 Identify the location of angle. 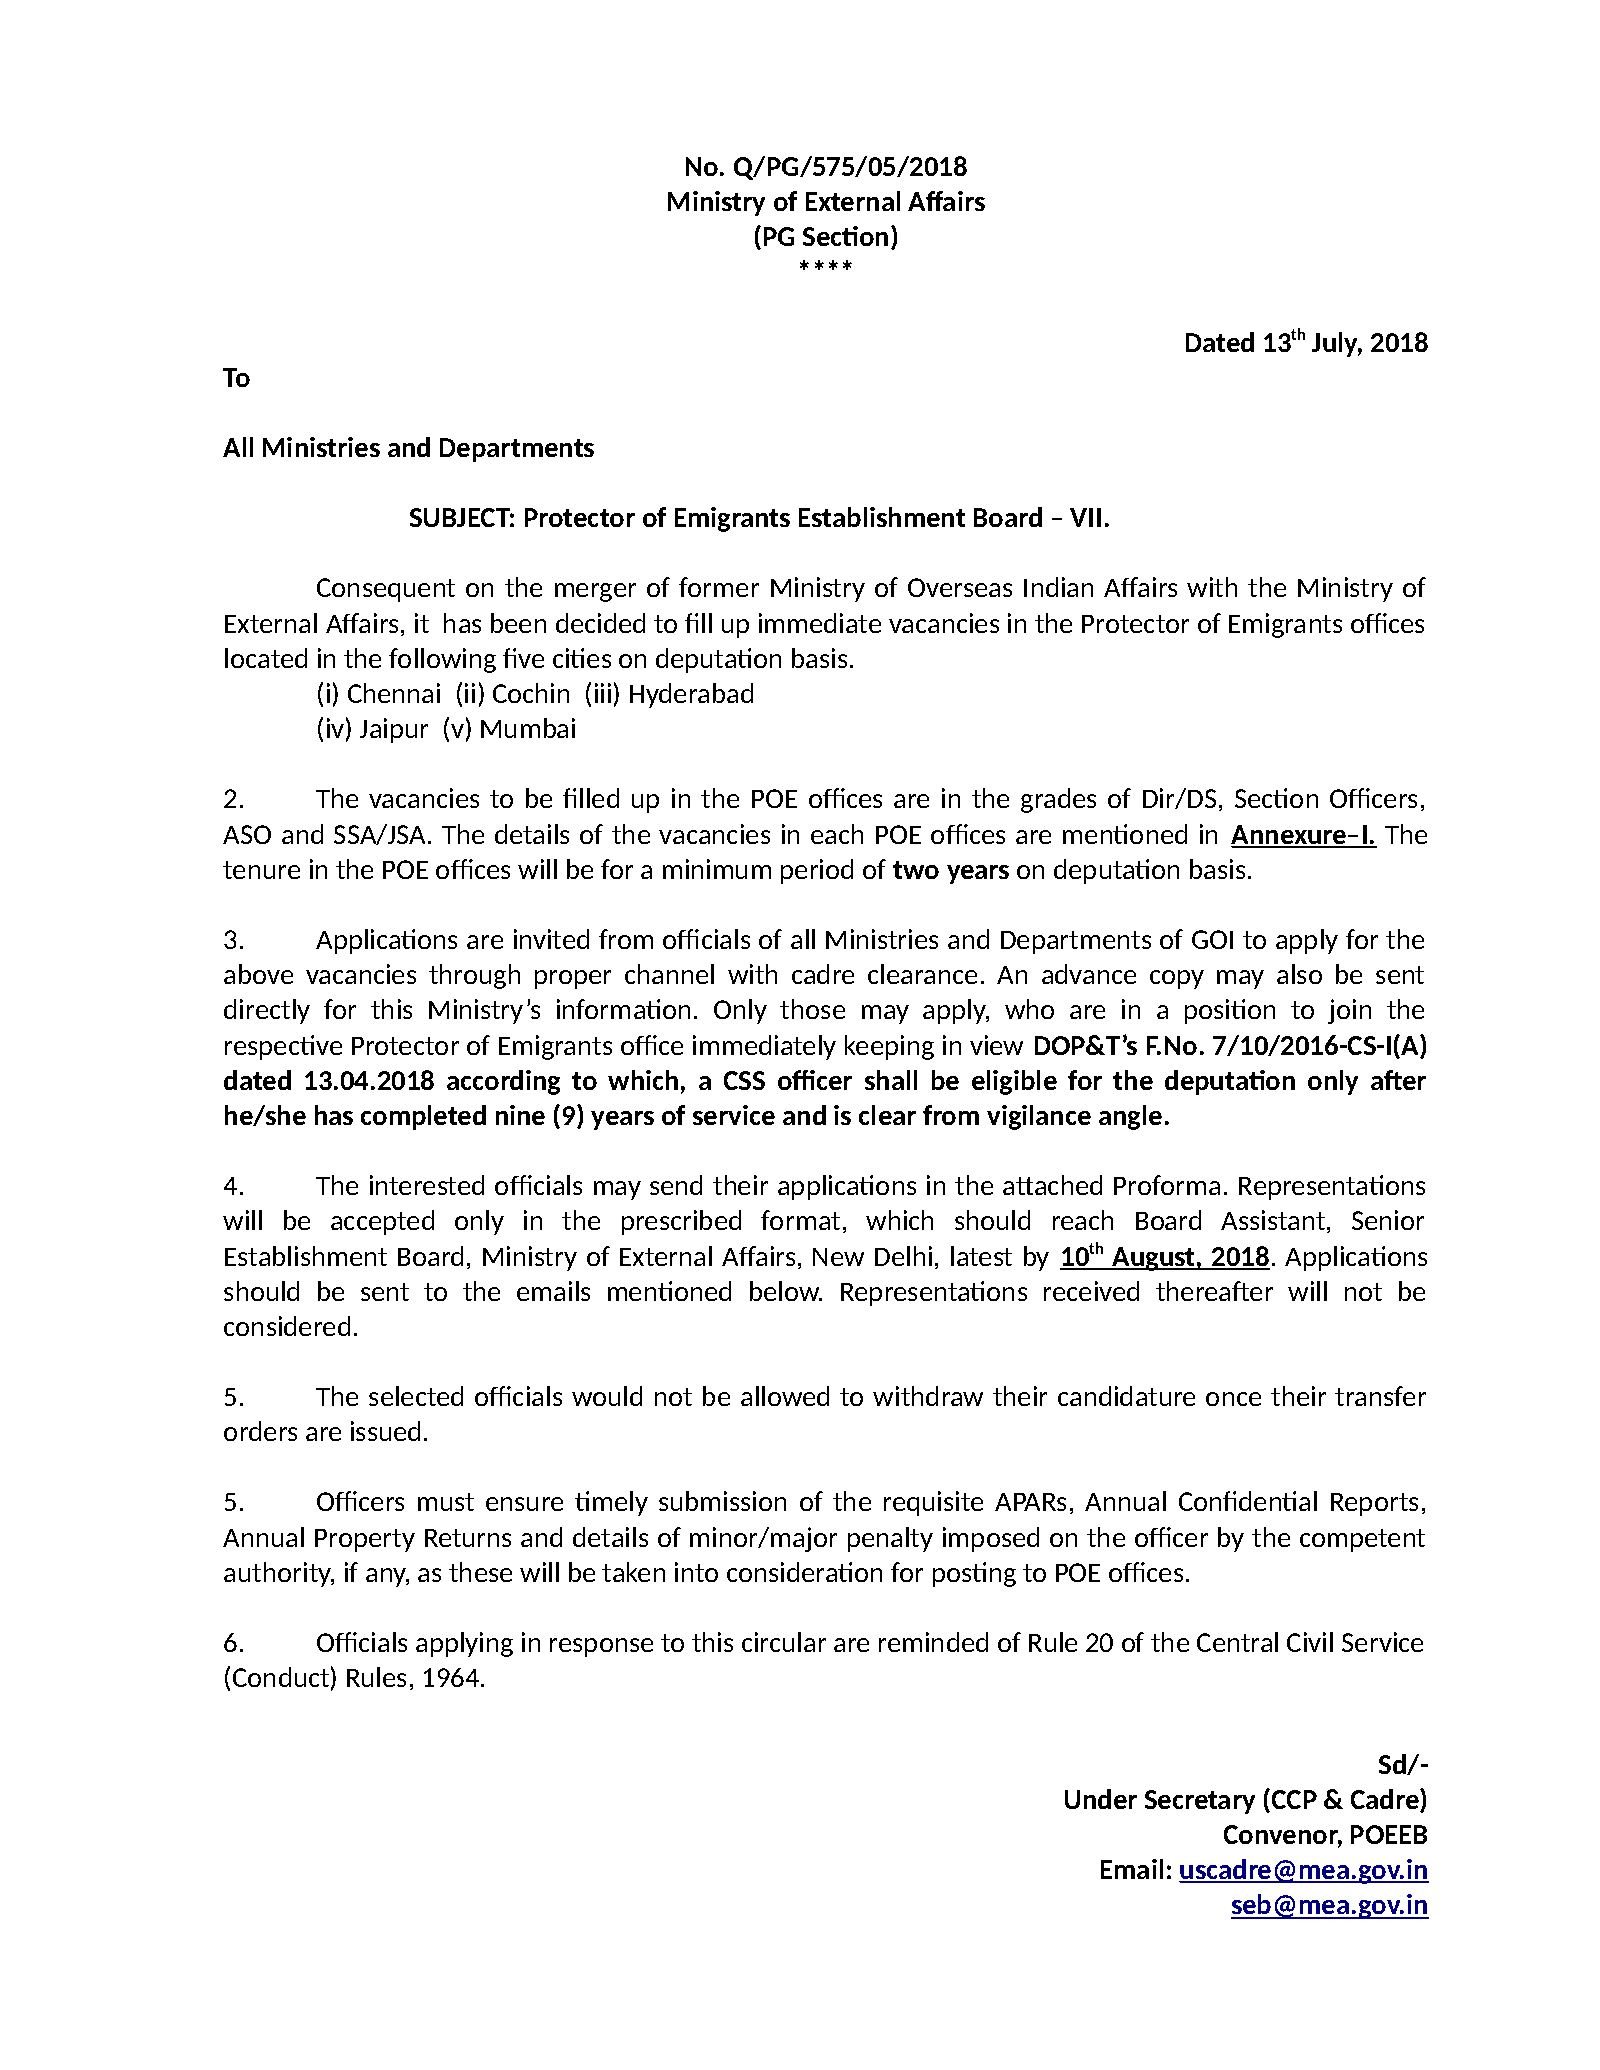
(1130, 1117).
